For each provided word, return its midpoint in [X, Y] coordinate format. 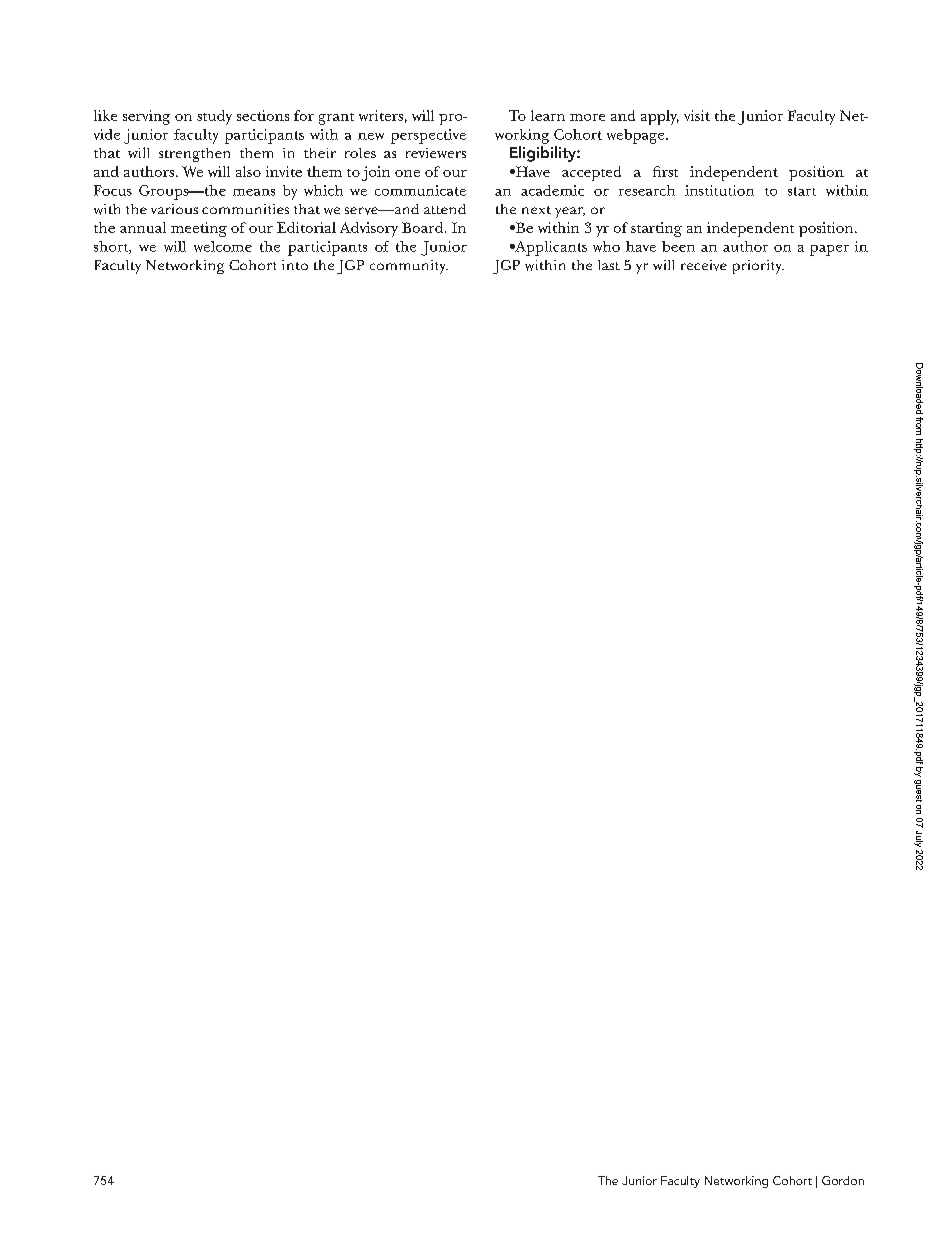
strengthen [194, 155]
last [609, 265]
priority [758, 267]
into [295, 265]
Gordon [843, 1180]
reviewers [436, 153]
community [409, 267]
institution [719, 190]
